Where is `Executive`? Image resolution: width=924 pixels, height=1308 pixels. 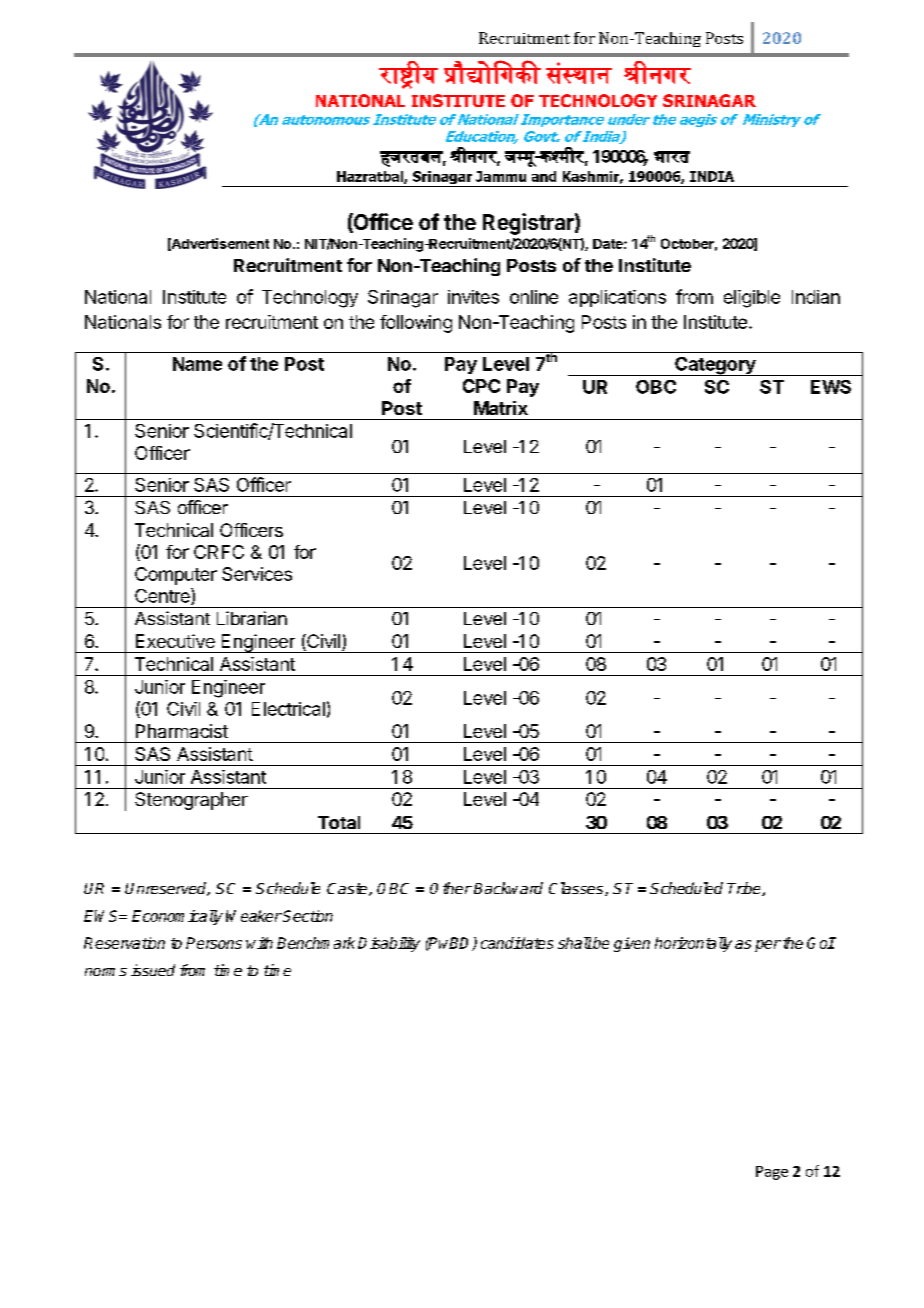 Executive is located at coordinates (175, 641).
